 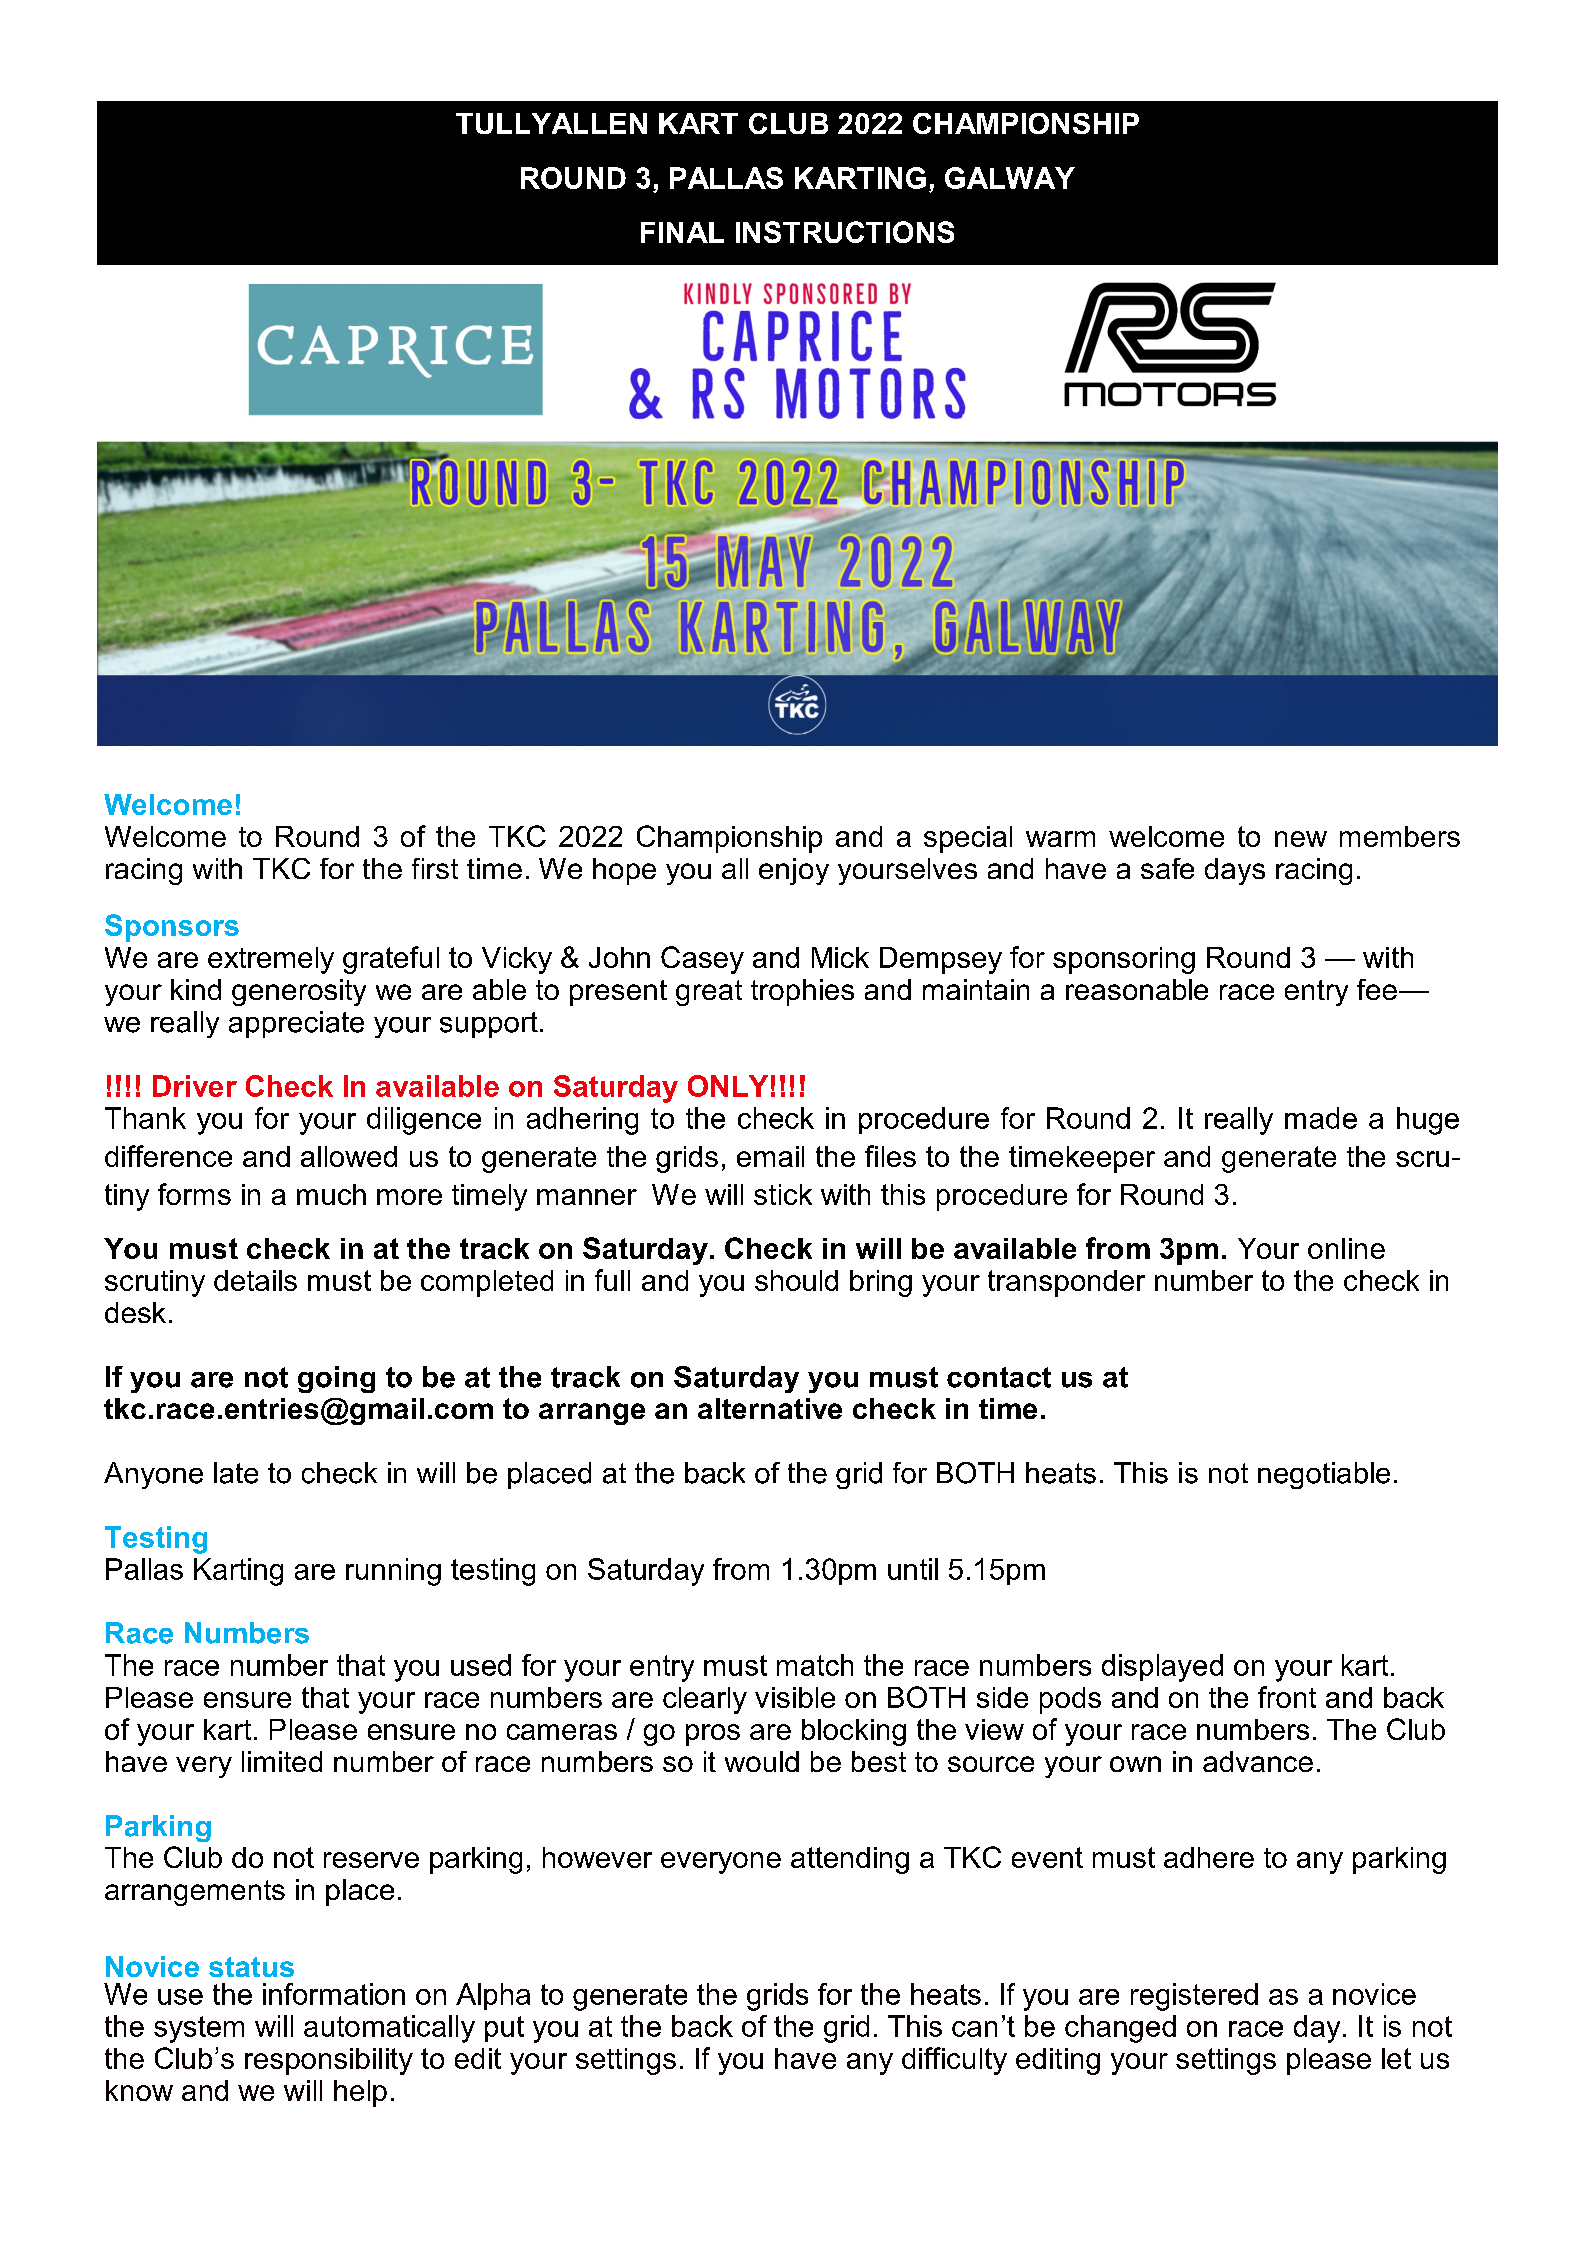 What do you see at coordinates (1194, 1997) in the page?
I see `registered` at bounding box center [1194, 1997].
